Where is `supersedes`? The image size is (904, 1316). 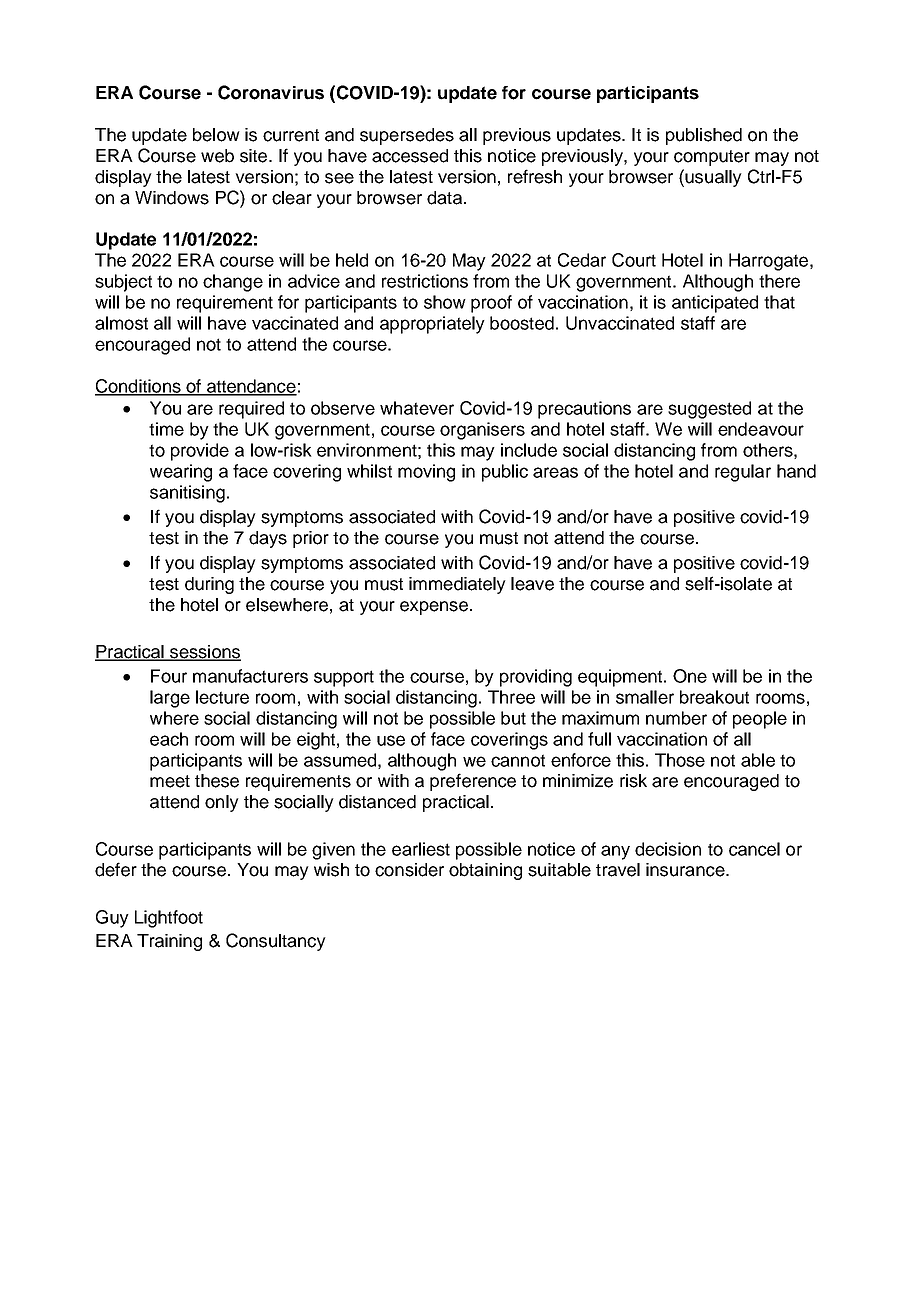
supersedes is located at coordinates (407, 136).
